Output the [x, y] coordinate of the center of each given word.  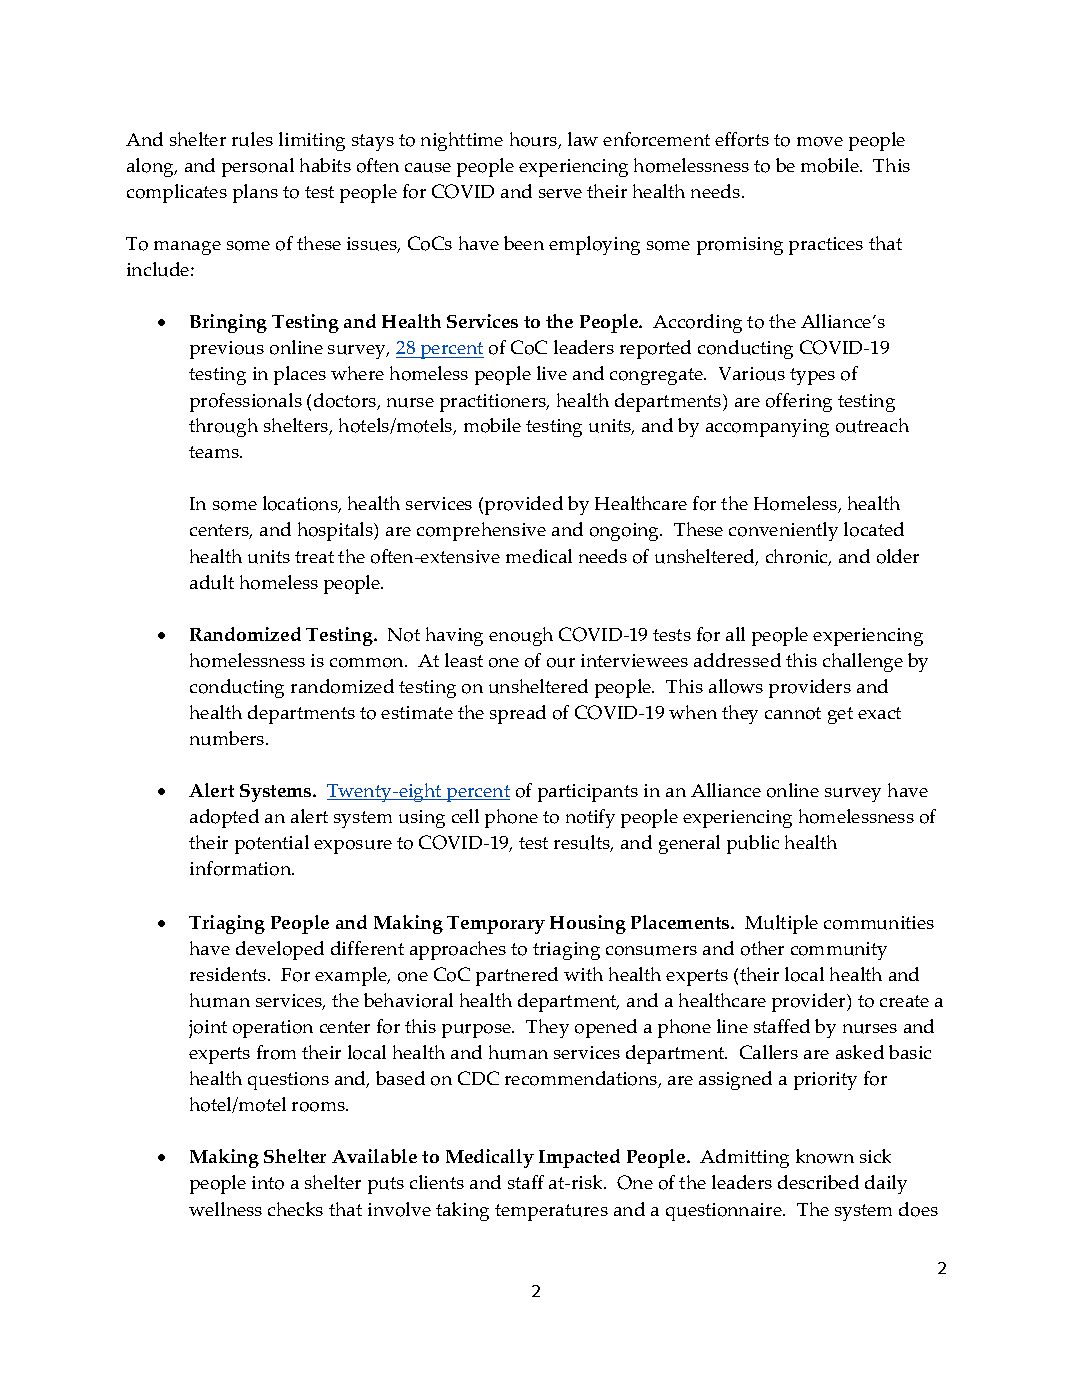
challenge [863, 662]
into [268, 1183]
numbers [228, 738]
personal [258, 167]
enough [521, 636]
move [820, 142]
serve [560, 193]
